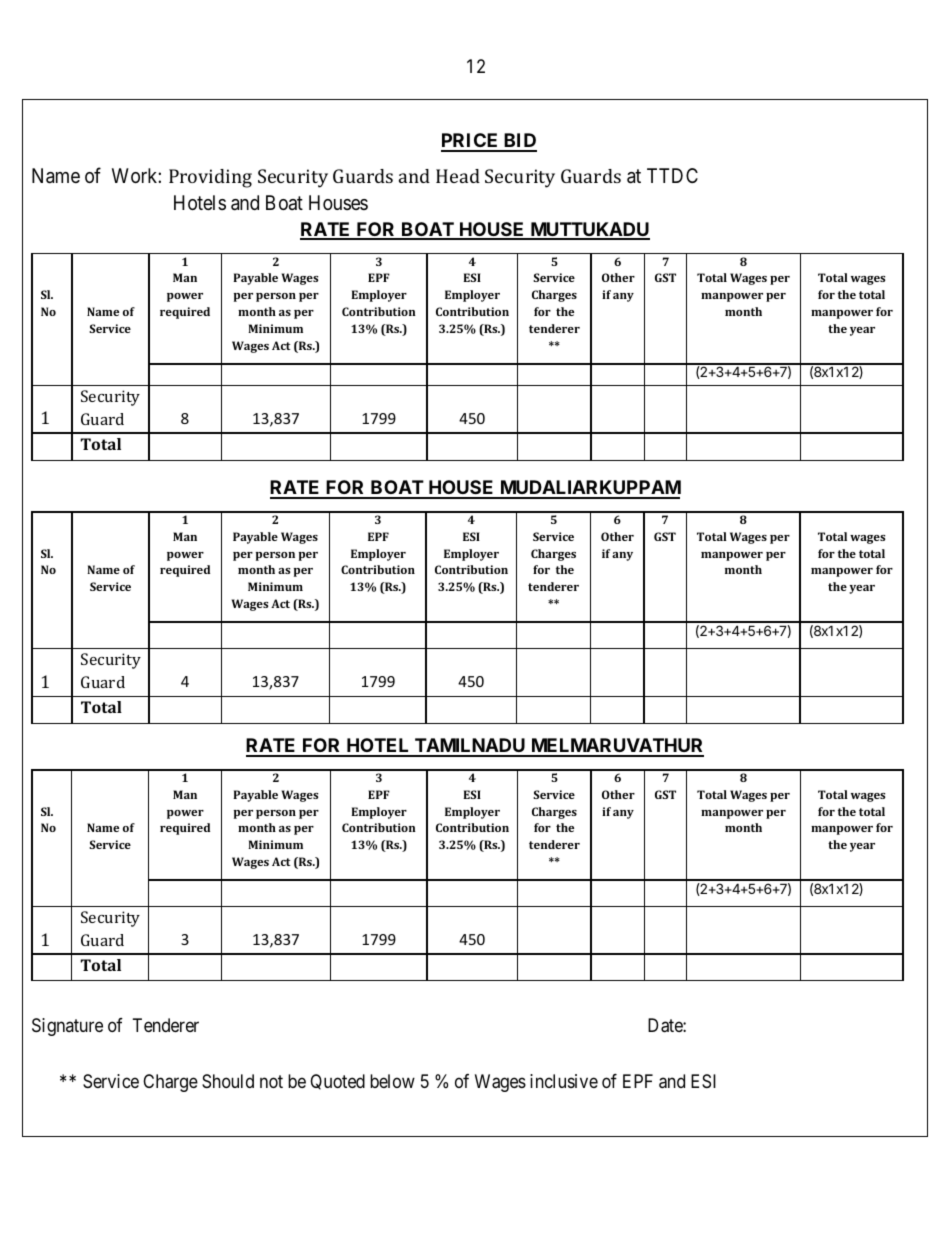 Image resolution: width=952 pixels, height=1233 pixels. I want to click on not, so click(271, 1081).
